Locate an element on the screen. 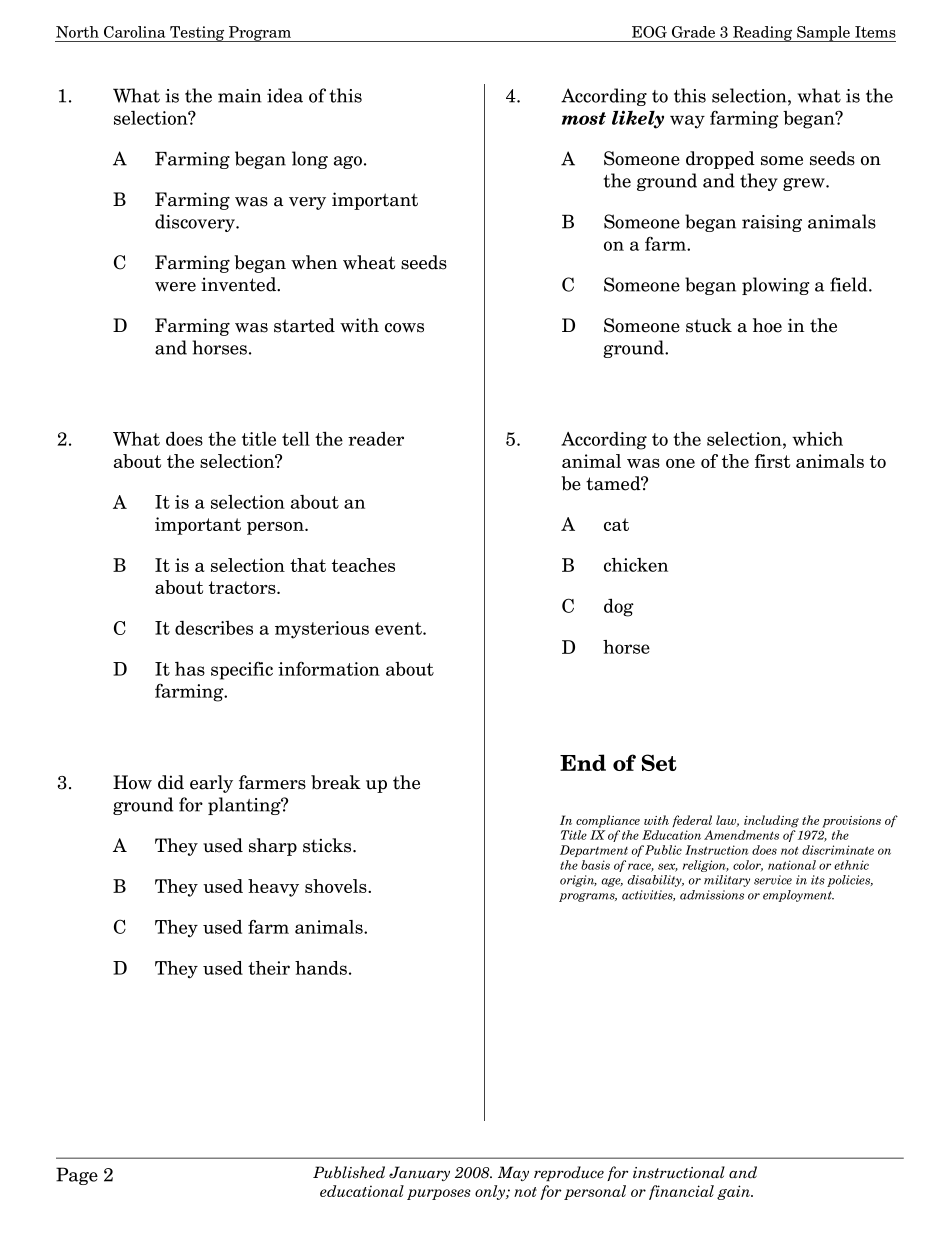 The width and height of the screenshot is (952, 1233). describes is located at coordinates (214, 628).
